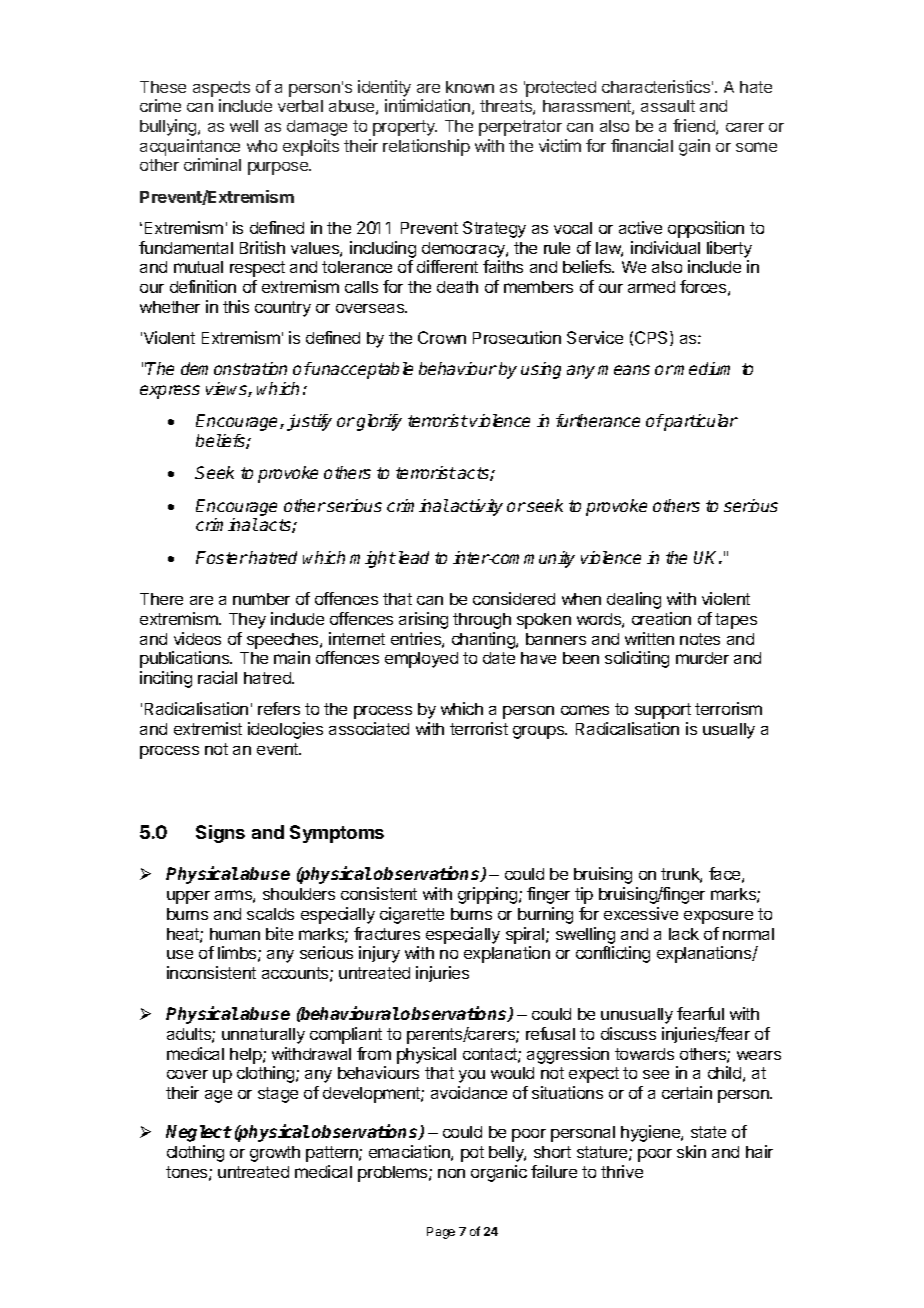 Image resolution: width=924 pixels, height=1308 pixels. What do you see at coordinates (222, 557) in the screenshot?
I see `Foster` at bounding box center [222, 557].
